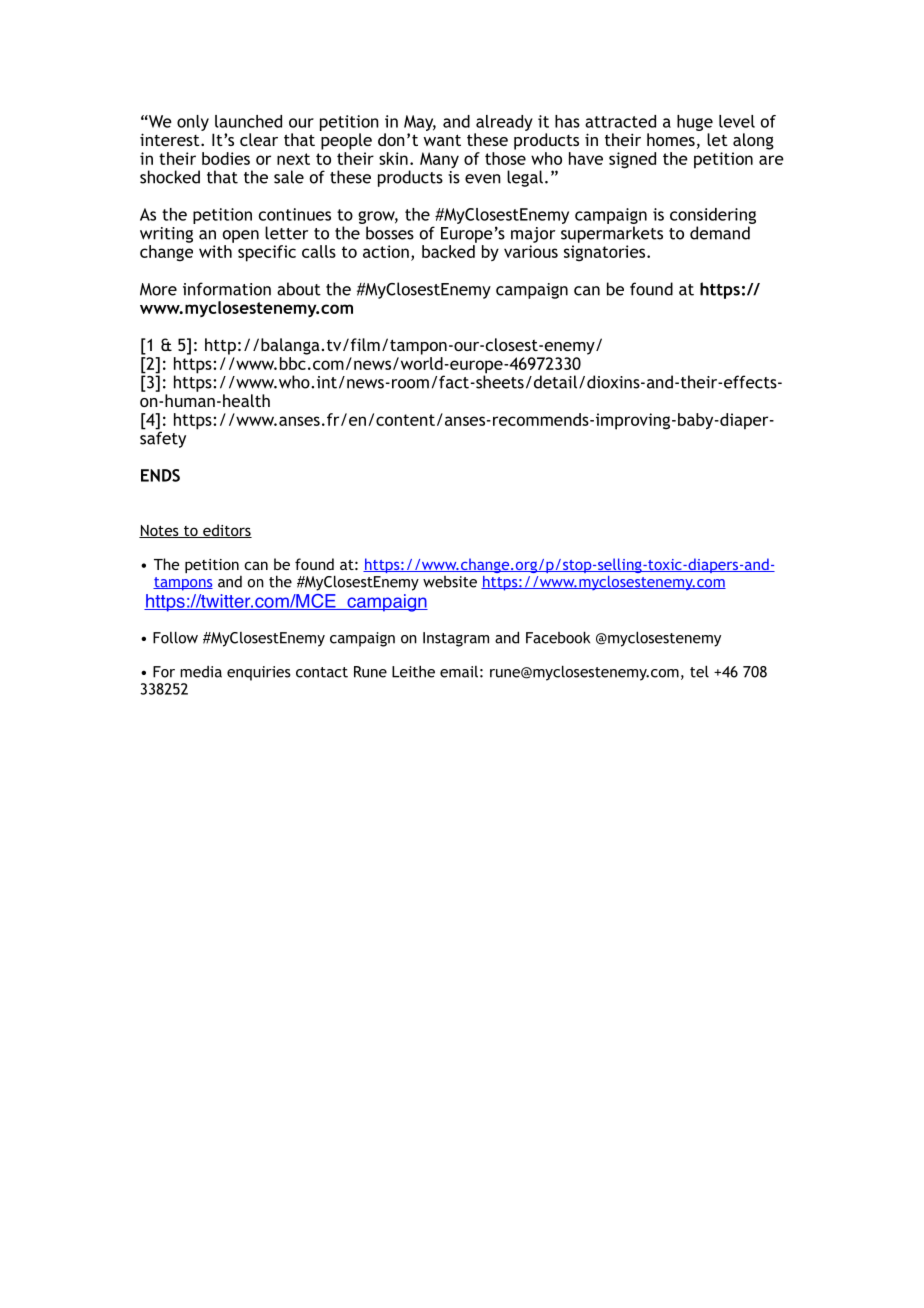  I want to click on Facebook, so click(558, 637).
